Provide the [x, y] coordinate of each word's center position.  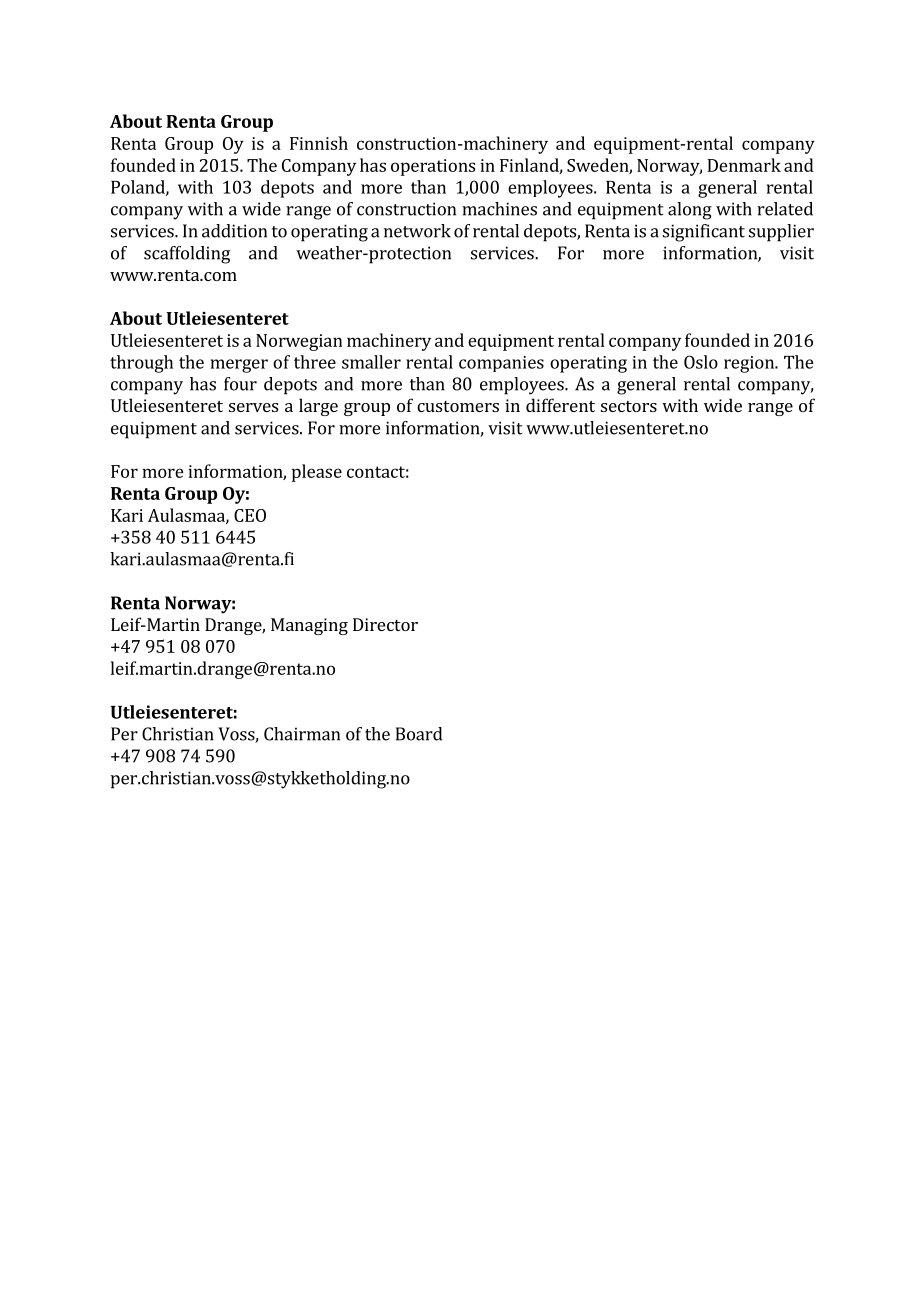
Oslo [701, 362]
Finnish [319, 143]
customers [458, 406]
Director [385, 624]
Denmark [744, 165]
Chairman [302, 734]
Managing [309, 626]
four [240, 384]
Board [419, 734]
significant [704, 233]
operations [433, 167]
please [317, 473]
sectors [629, 406]
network [417, 231]
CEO [250, 515]
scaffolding [187, 255]
